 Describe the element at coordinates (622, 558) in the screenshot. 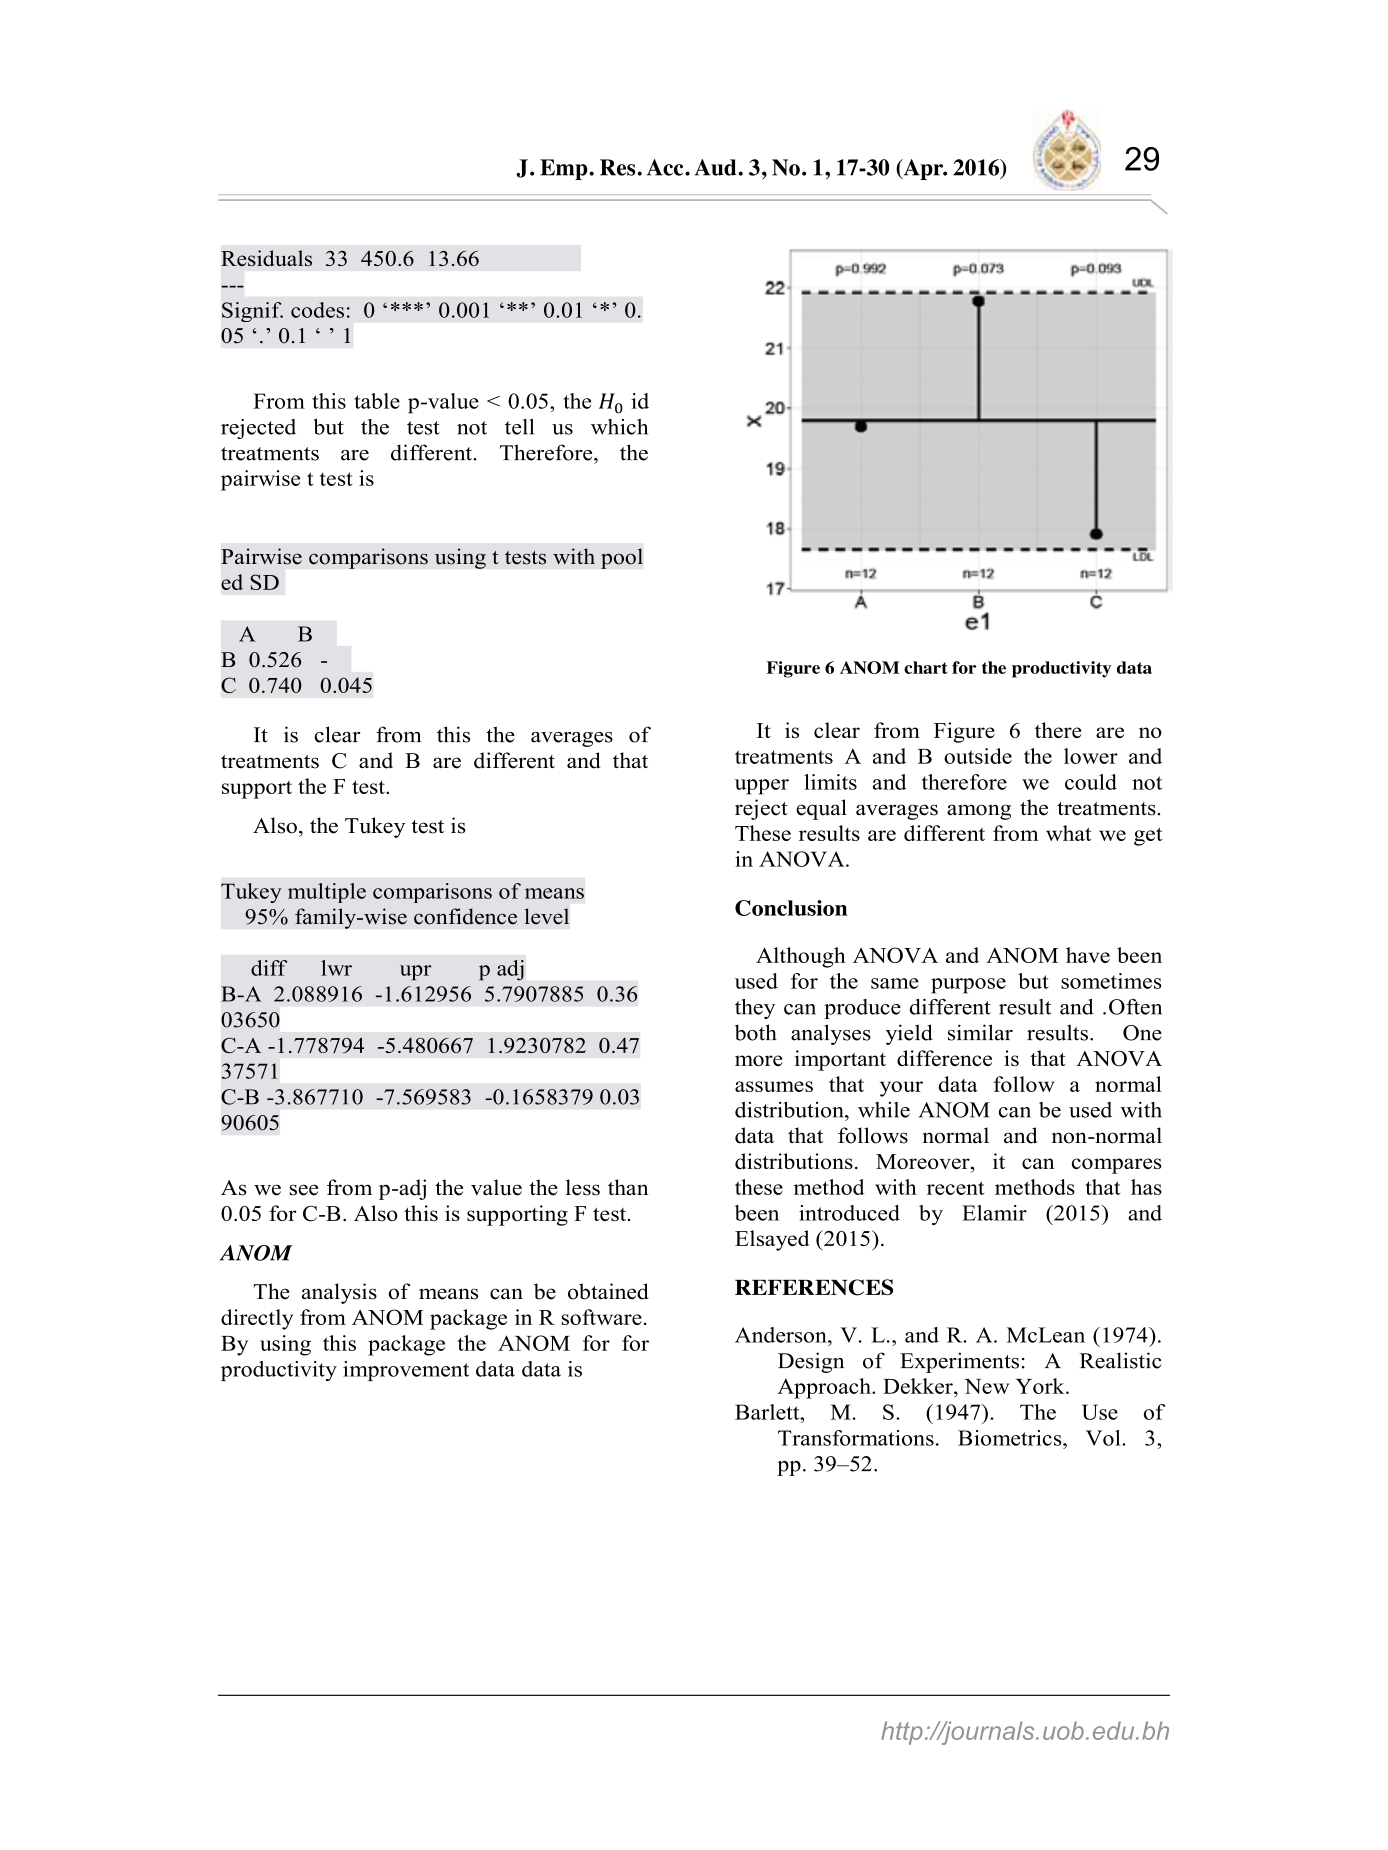

I see `pool` at that location.
